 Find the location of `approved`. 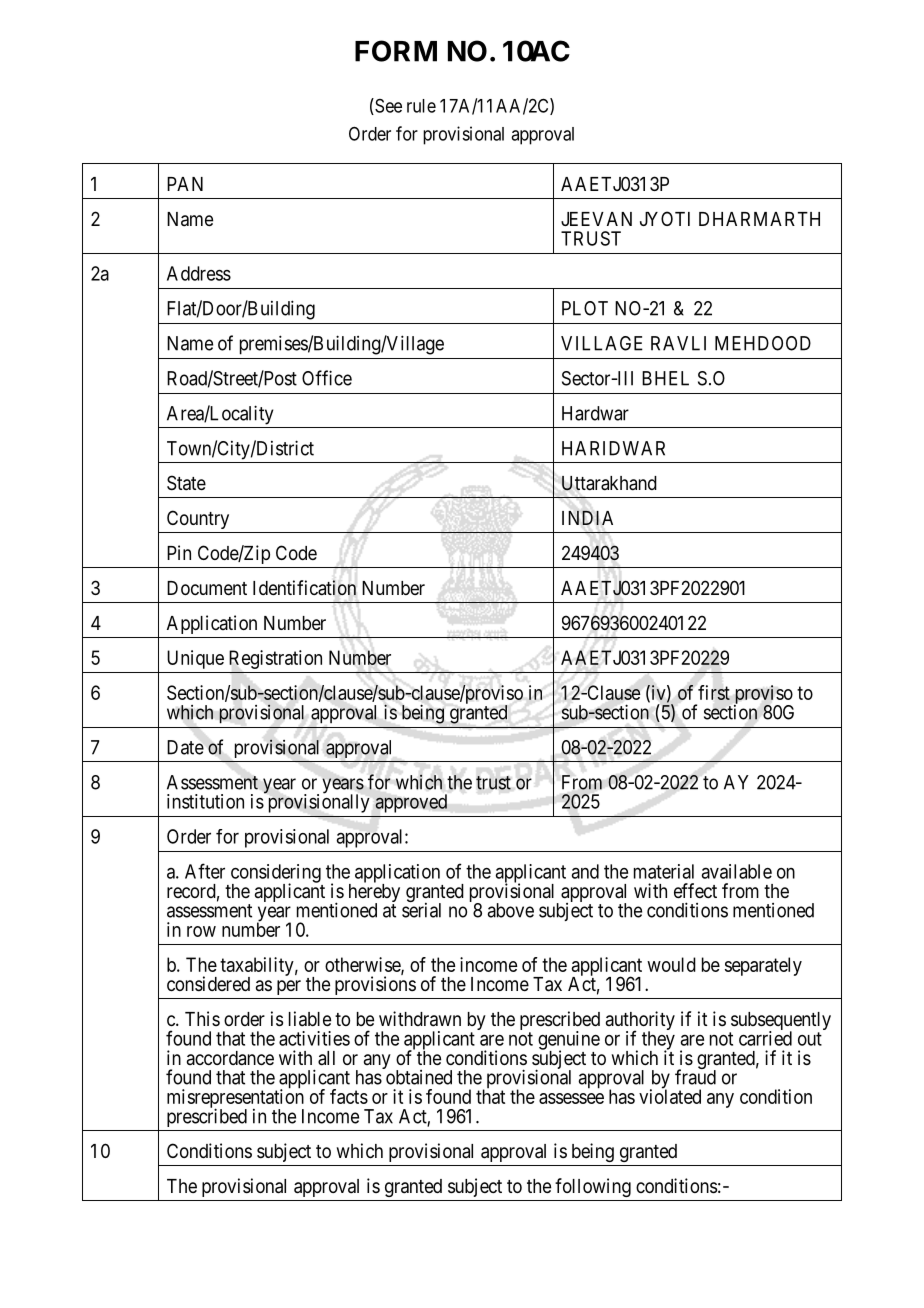

approved is located at coordinates (411, 803).
